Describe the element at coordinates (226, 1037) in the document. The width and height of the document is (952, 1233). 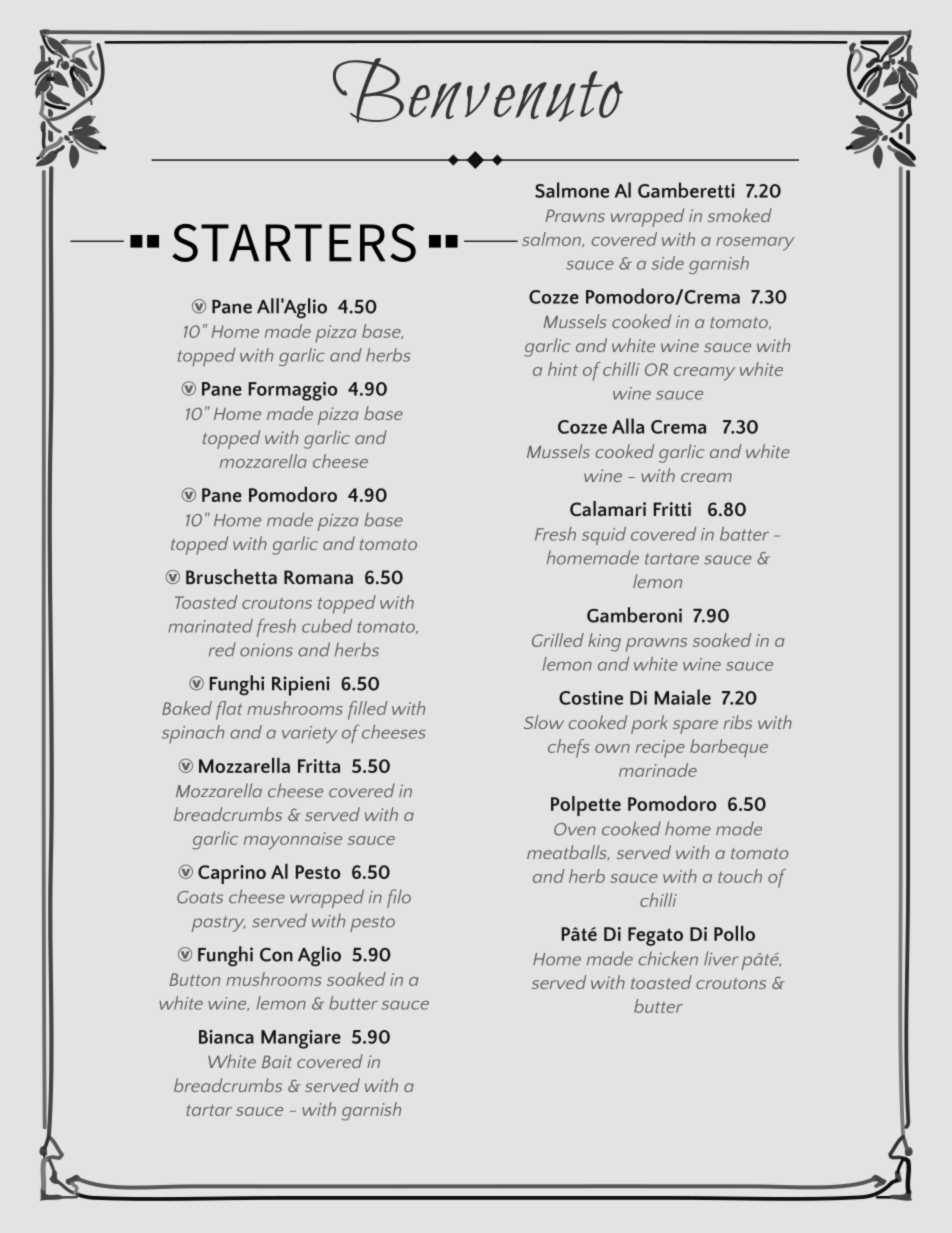
I see `Bianca` at that location.
